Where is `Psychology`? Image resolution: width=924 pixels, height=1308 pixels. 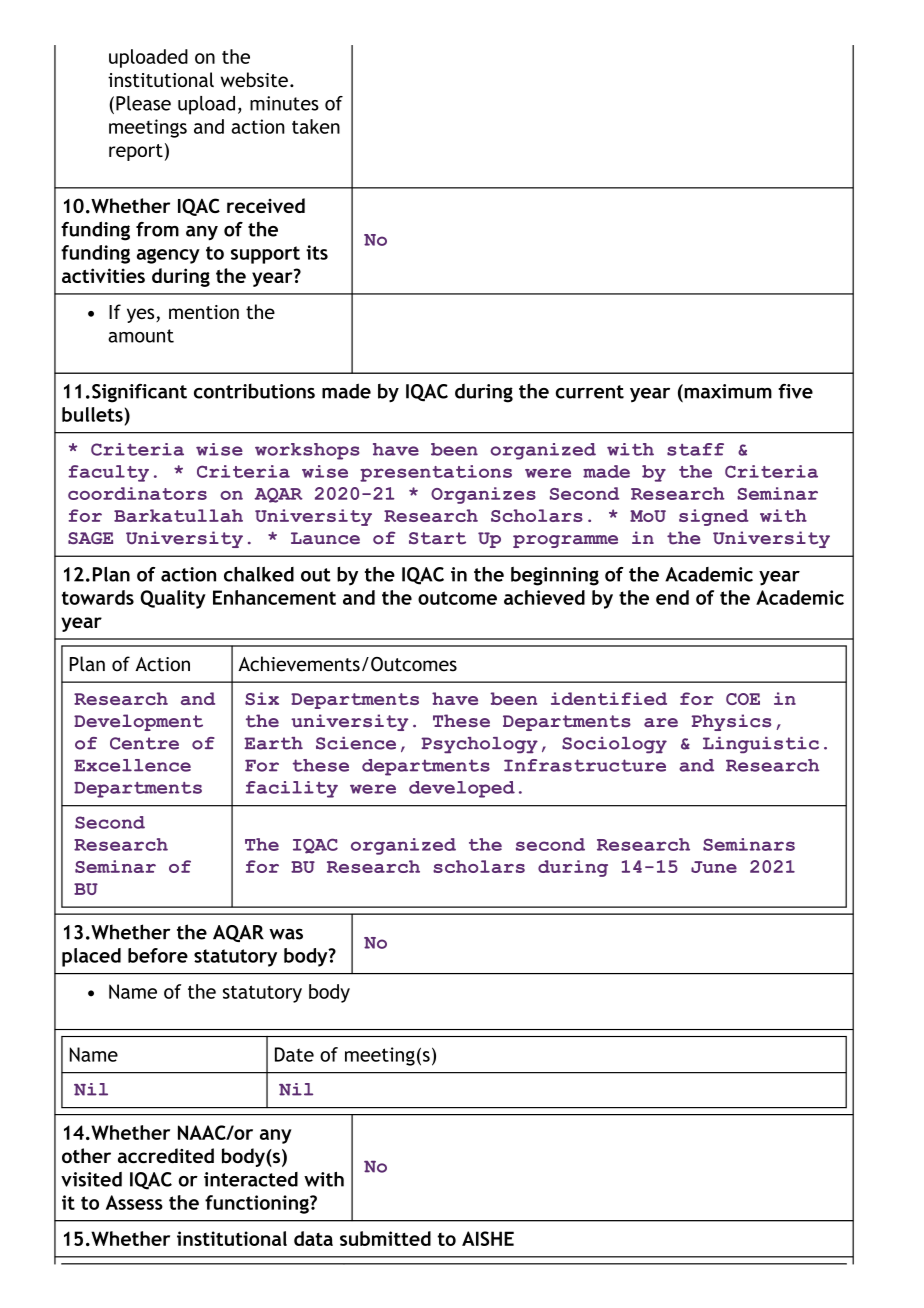 Psychology is located at coordinates (479, 745).
